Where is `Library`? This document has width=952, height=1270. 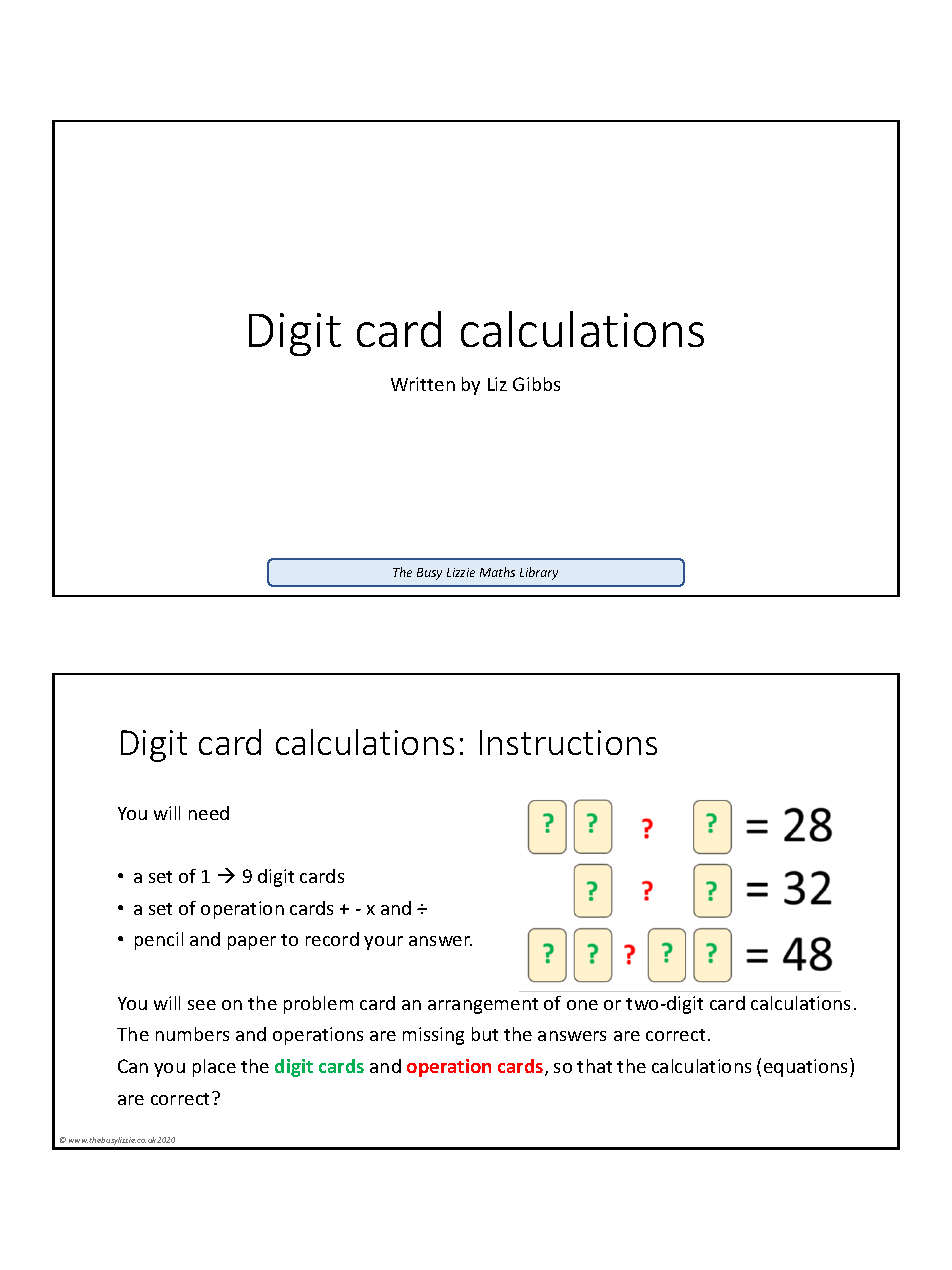
Library is located at coordinates (539, 573).
